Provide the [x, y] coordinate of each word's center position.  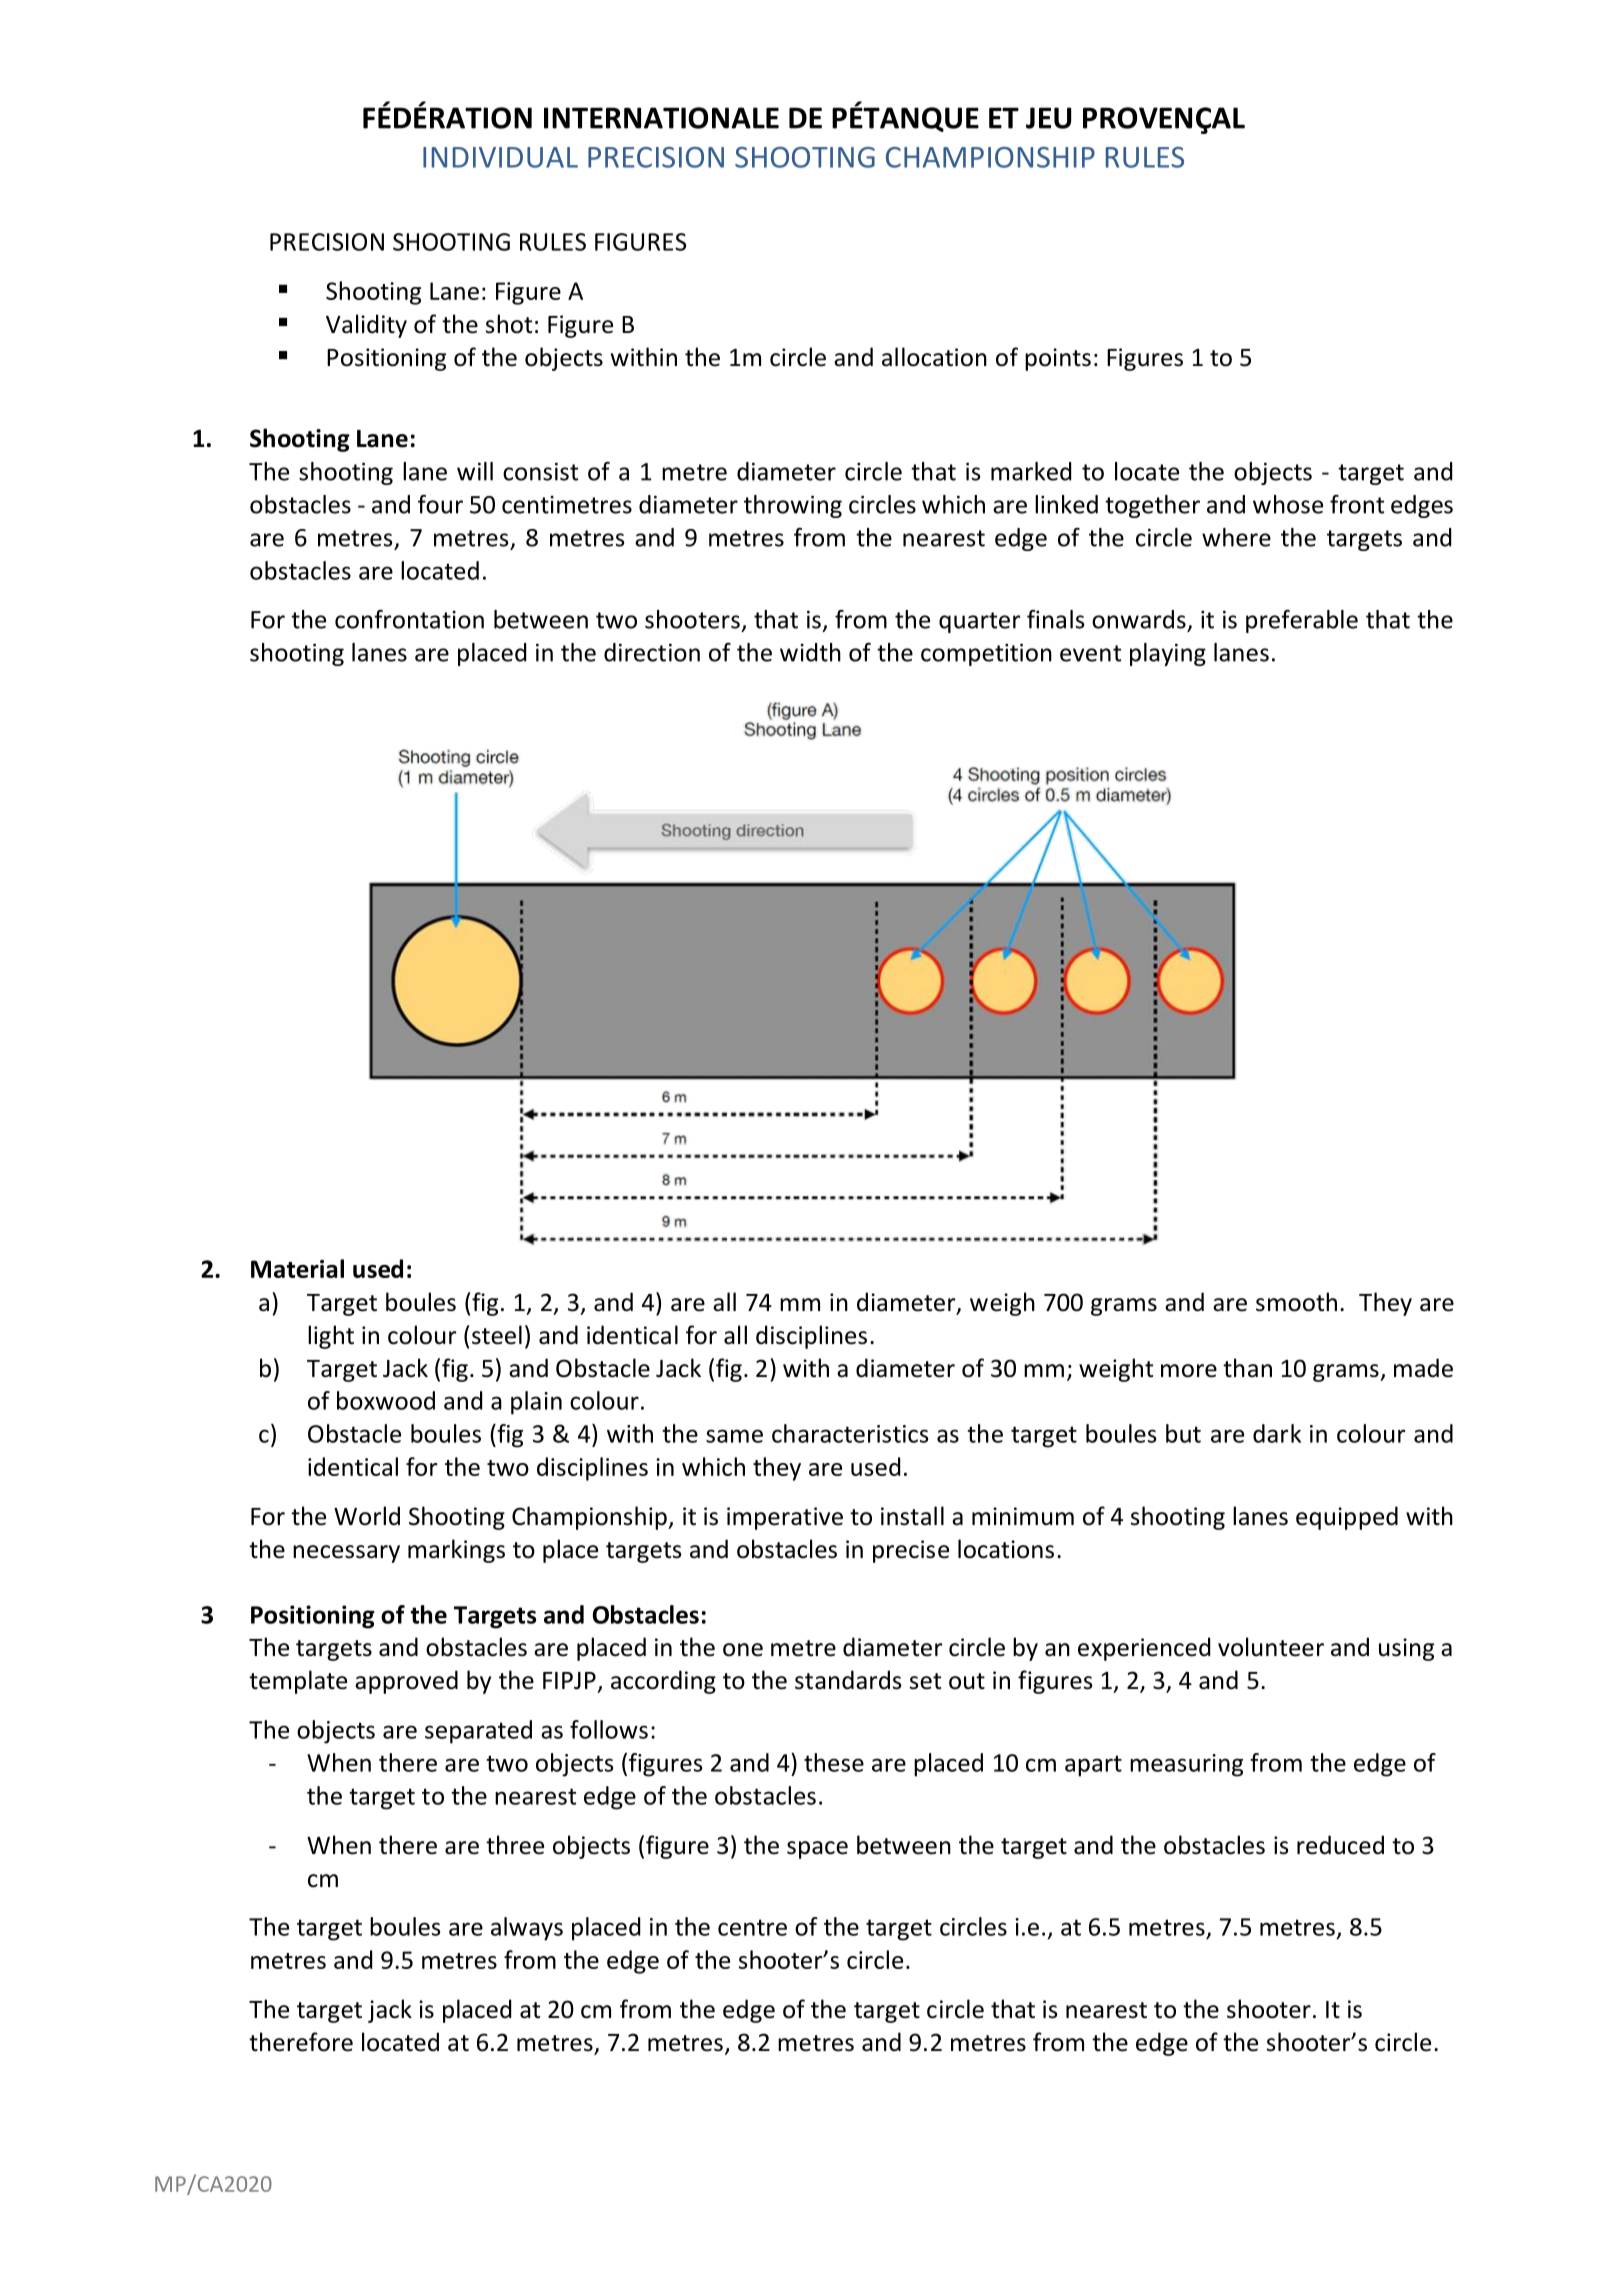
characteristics [850, 1433]
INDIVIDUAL [500, 157]
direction [652, 652]
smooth [1296, 1302]
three [515, 1845]
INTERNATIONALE [661, 118]
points [1058, 359]
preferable [1302, 621]
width [810, 652]
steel [497, 1335]
